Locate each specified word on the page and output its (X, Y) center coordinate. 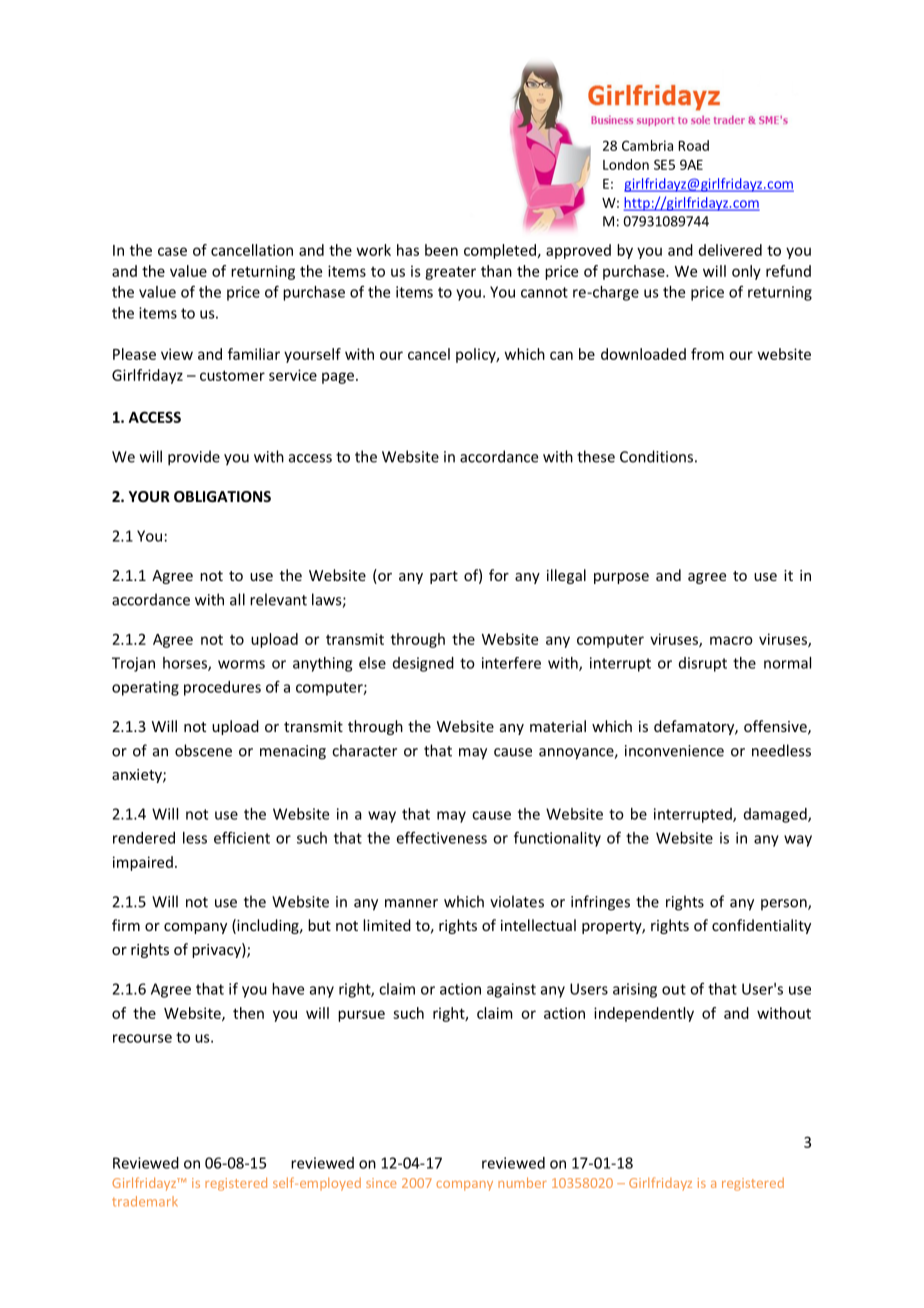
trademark (145, 1201)
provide (194, 458)
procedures (222, 688)
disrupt (703, 664)
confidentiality (761, 926)
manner (411, 903)
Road (694, 145)
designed (423, 664)
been (441, 250)
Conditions (656, 456)
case (172, 251)
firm (126, 925)
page (338, 378)
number (522, 1182)
